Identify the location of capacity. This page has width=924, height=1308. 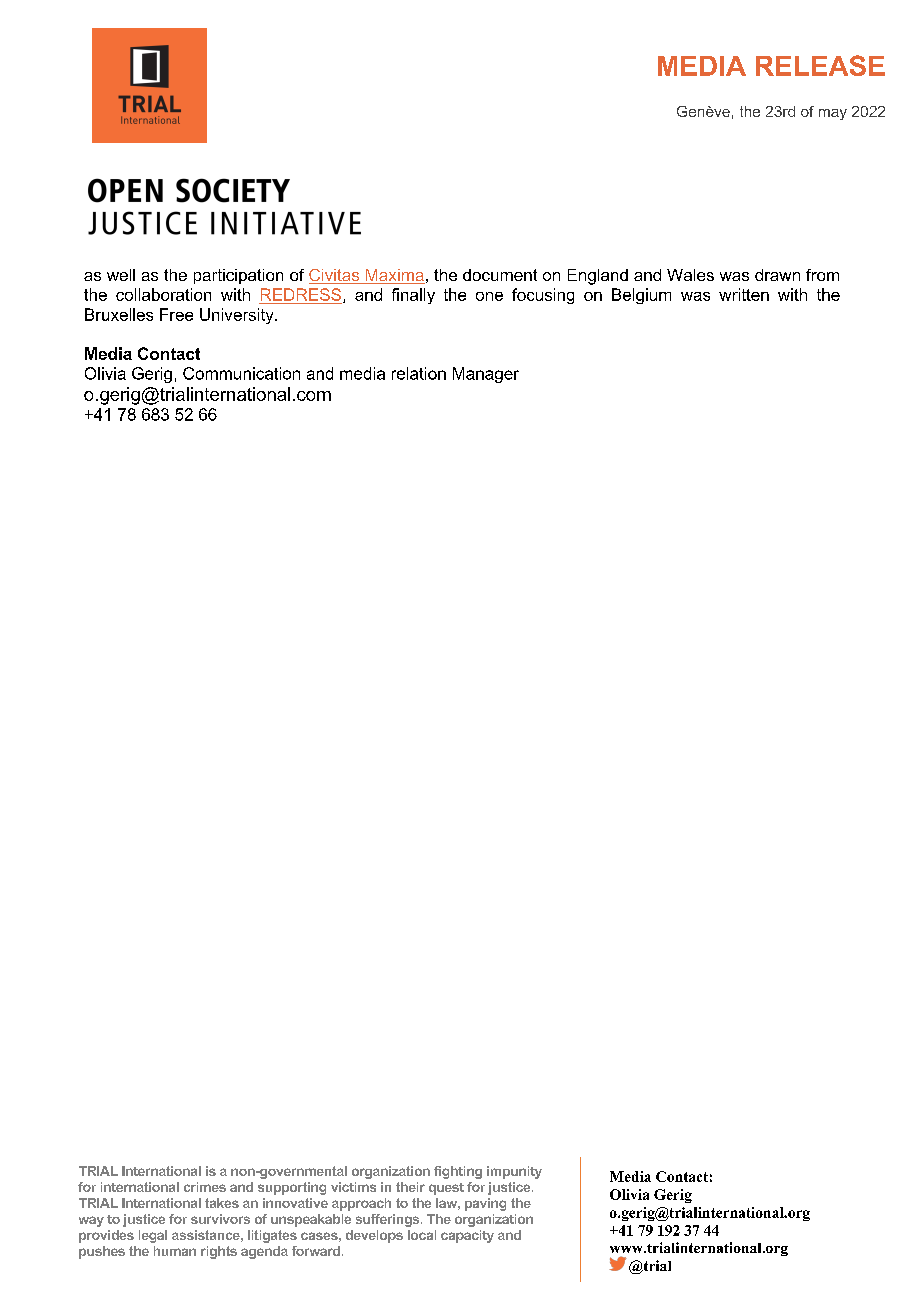
(467, 1236).
